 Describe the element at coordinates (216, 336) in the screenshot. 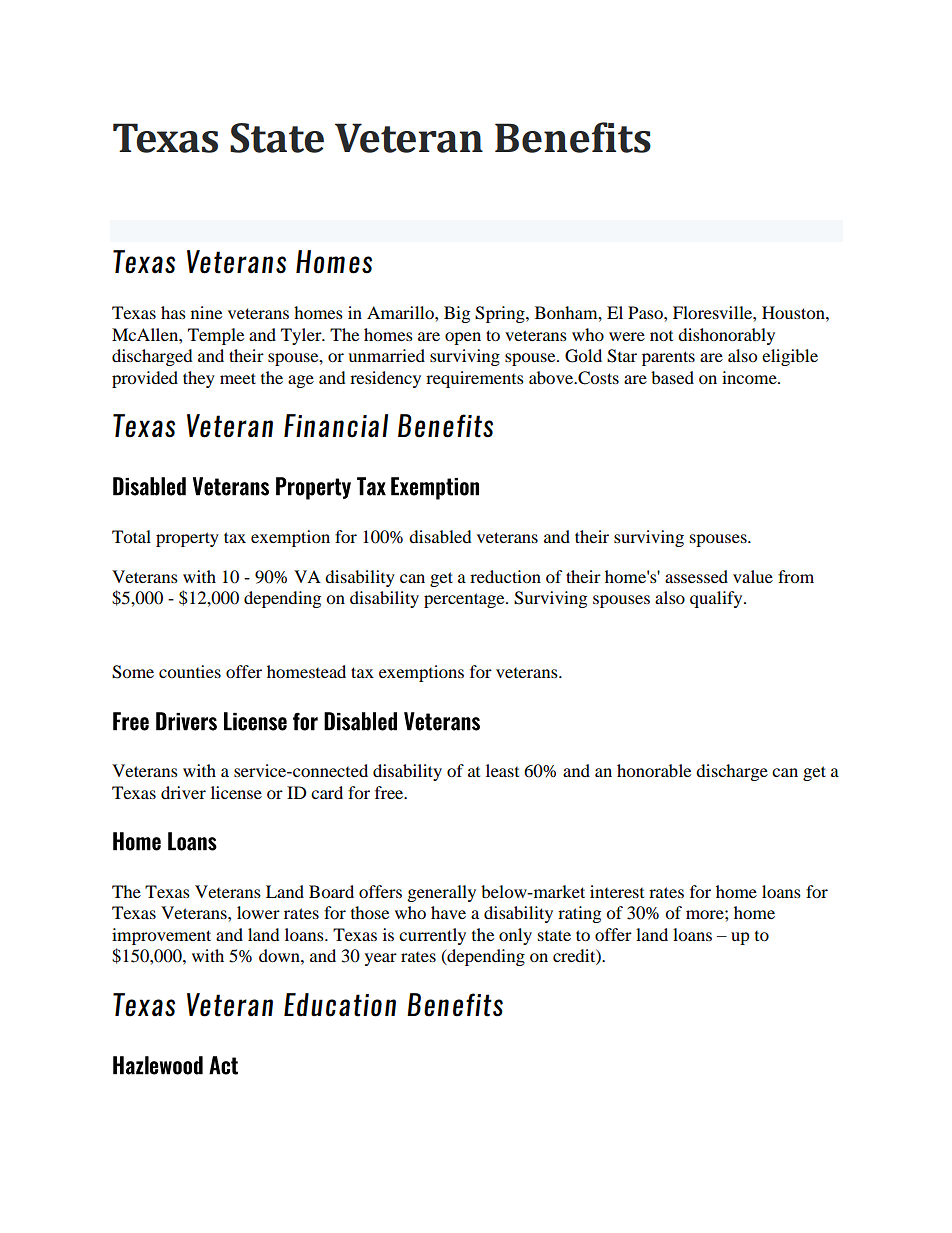

I see `Temple` at that location.
